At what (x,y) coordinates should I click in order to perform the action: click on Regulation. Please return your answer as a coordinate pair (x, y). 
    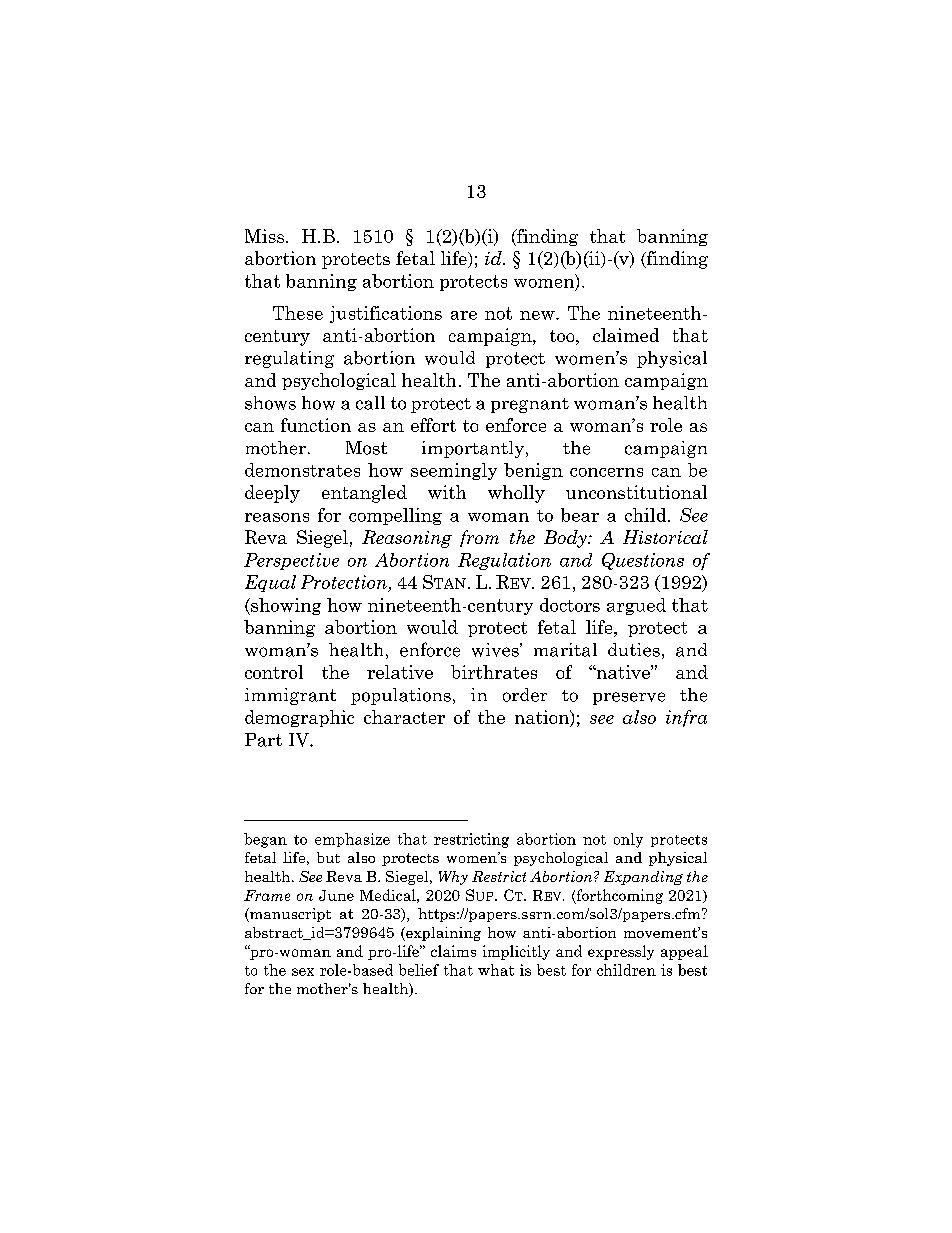
    Looking at the image, I should click on (504, 561).
